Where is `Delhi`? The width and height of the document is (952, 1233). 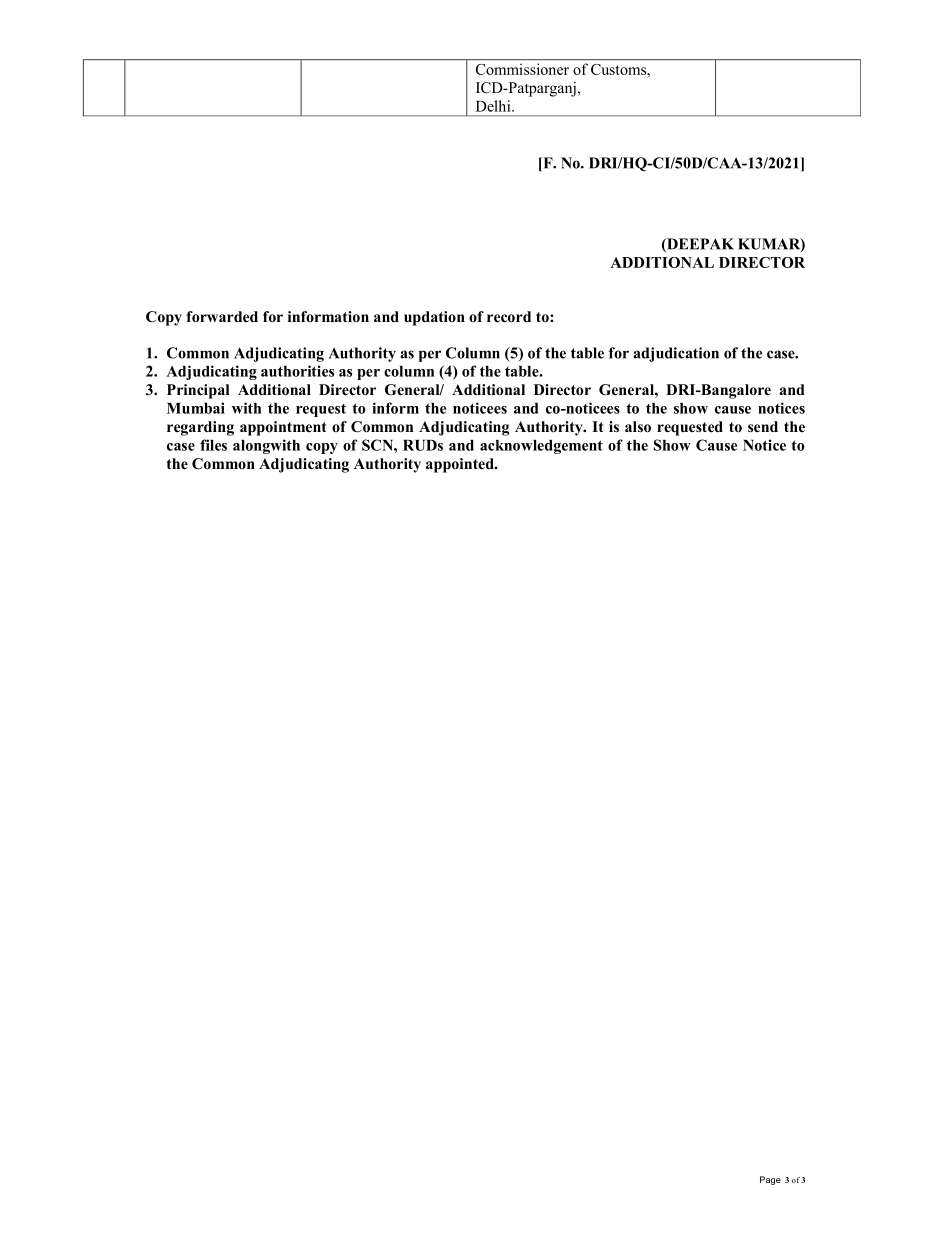 Delhi is located at coordinates (494, 106).
